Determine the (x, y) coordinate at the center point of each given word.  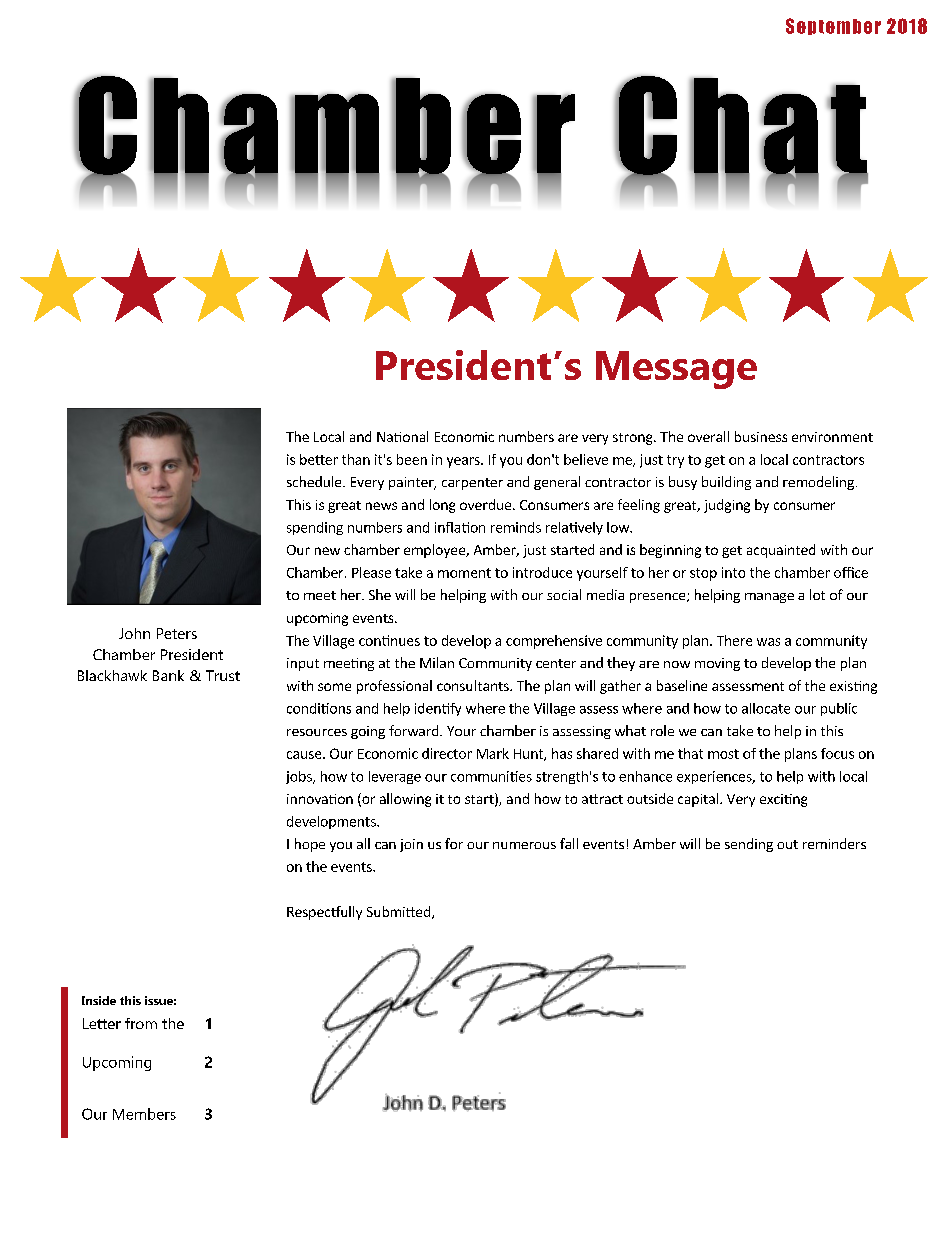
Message (676, 370)
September (833, 26)
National (402, 436)
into (733, 572)
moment (464, 573)
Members (144, 1114)
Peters (177, 633)
